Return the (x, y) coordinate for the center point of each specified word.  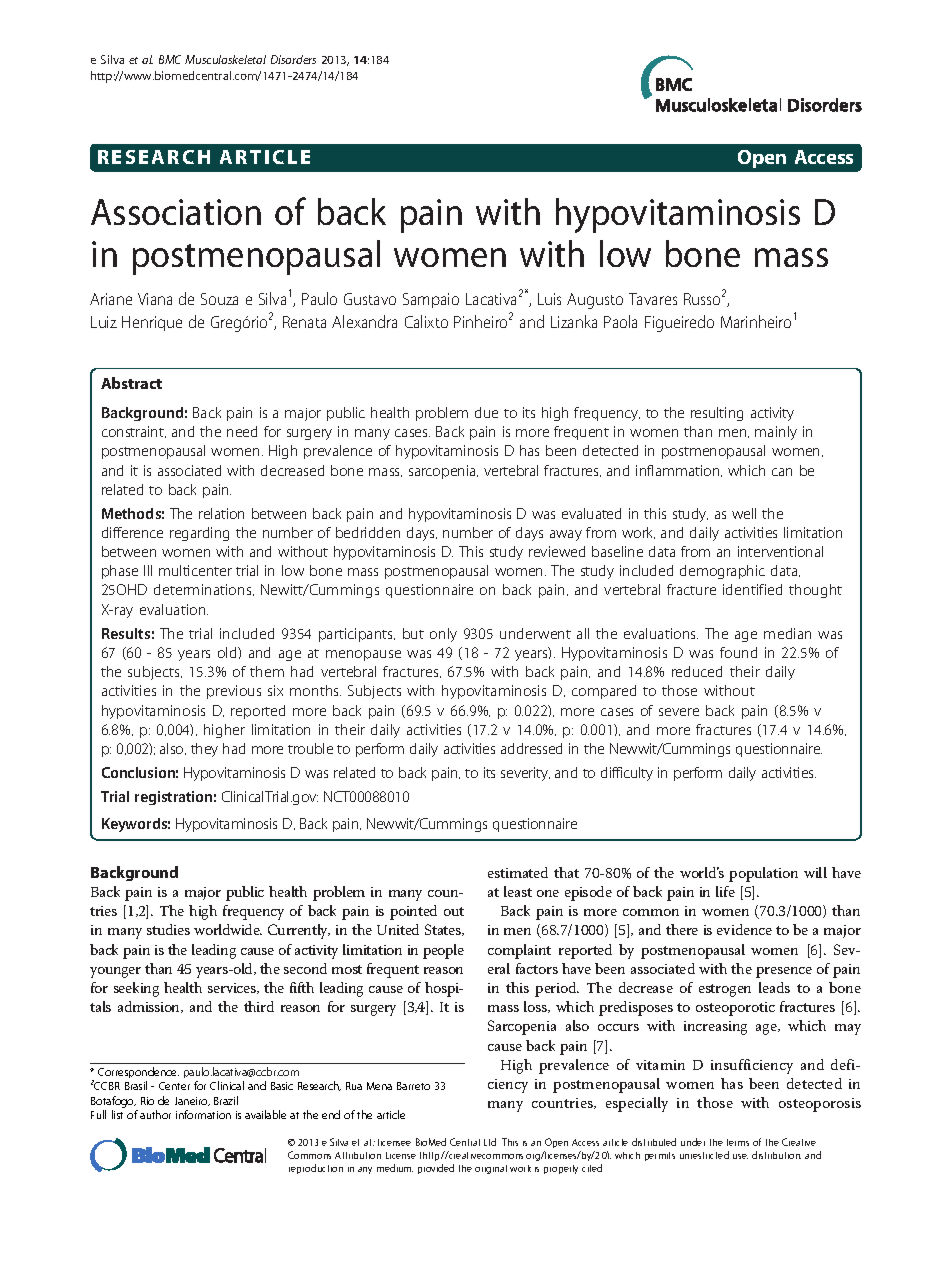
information (203, 1114)
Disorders (293, 59)
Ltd (490, 1142)
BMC (170, 59)
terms (738, 1142)
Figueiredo (679, 323)
